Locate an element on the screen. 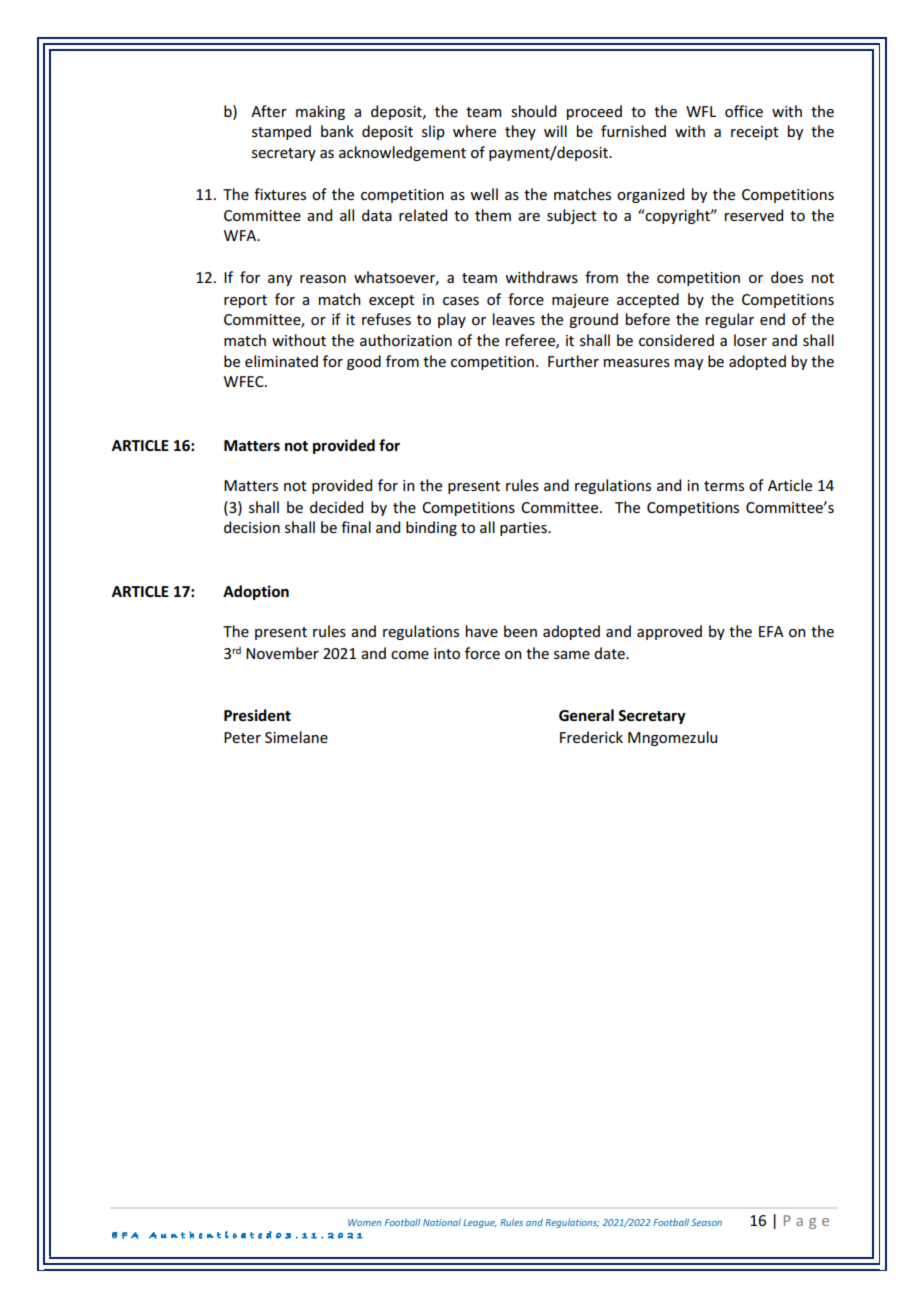  stamped is located at coordinates (281, 132).
